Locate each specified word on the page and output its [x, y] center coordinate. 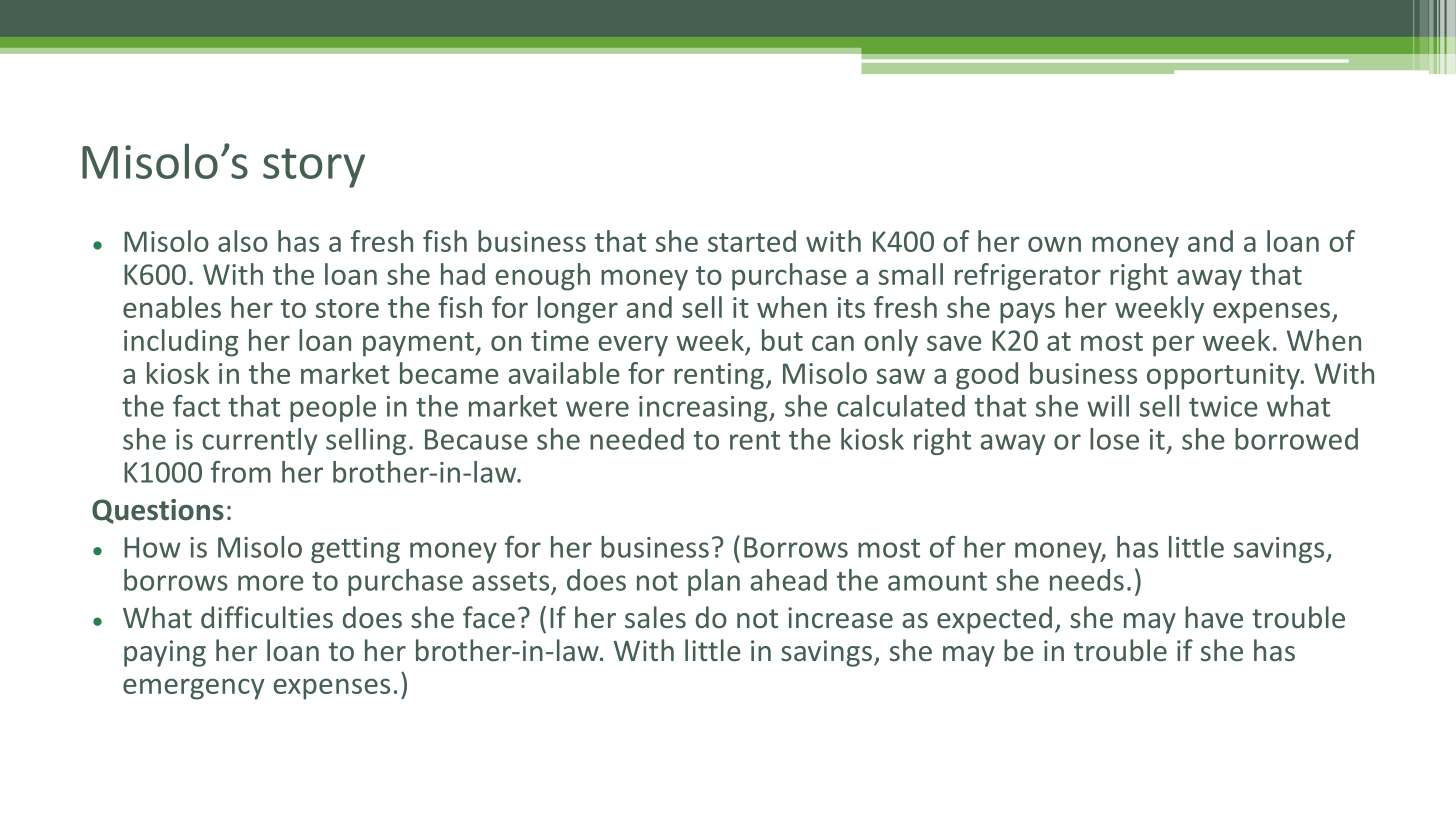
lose [1114, 439]
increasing [704, 409]
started [752, 241]
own [1054, 244]
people [333, 408]
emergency [194, 689]
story [314, 168]
